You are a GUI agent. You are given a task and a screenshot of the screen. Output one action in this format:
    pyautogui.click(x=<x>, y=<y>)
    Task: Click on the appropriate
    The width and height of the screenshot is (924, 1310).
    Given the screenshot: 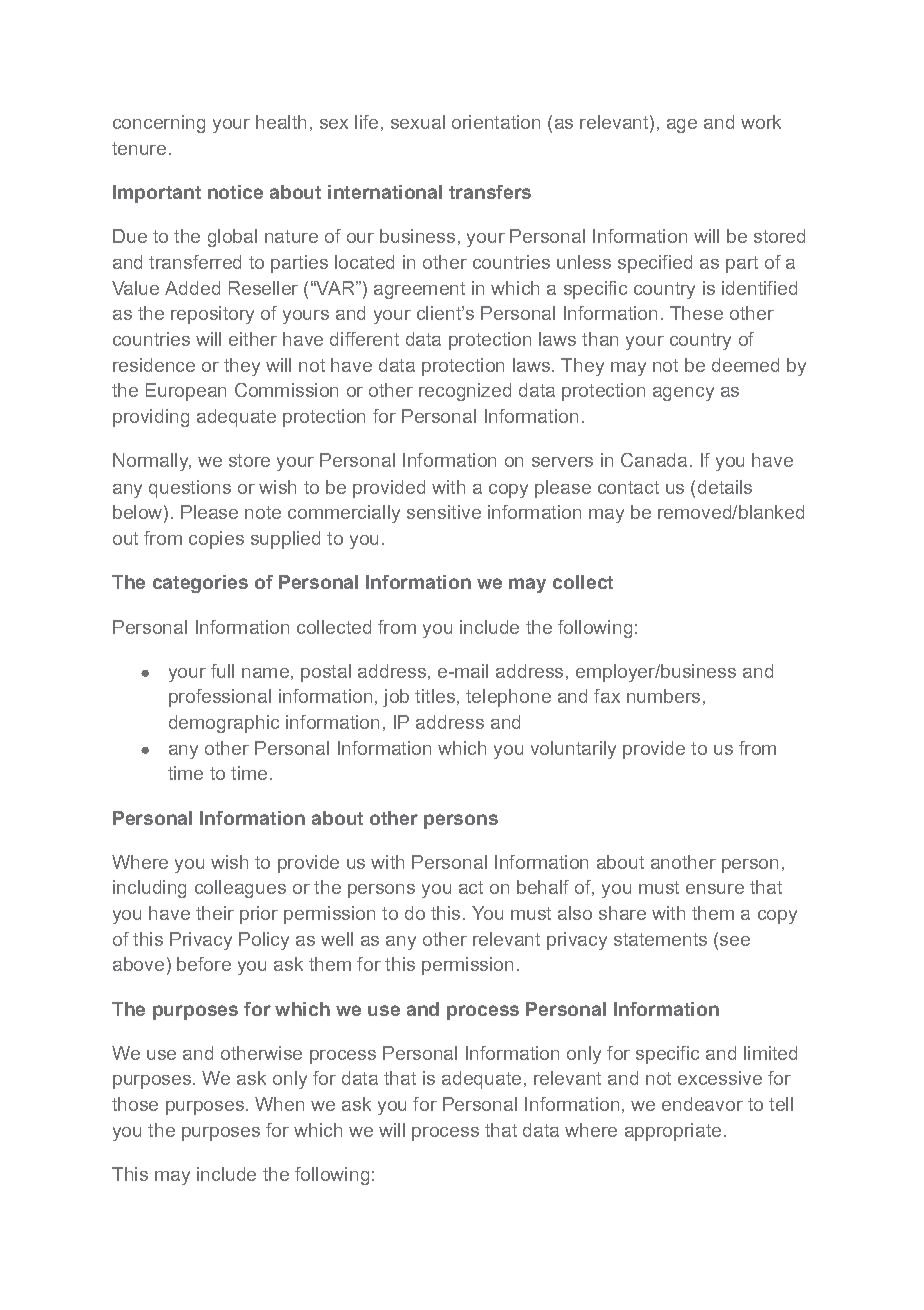 What is the action you would take?
    pyautogui.click(x=673, y=1132)
